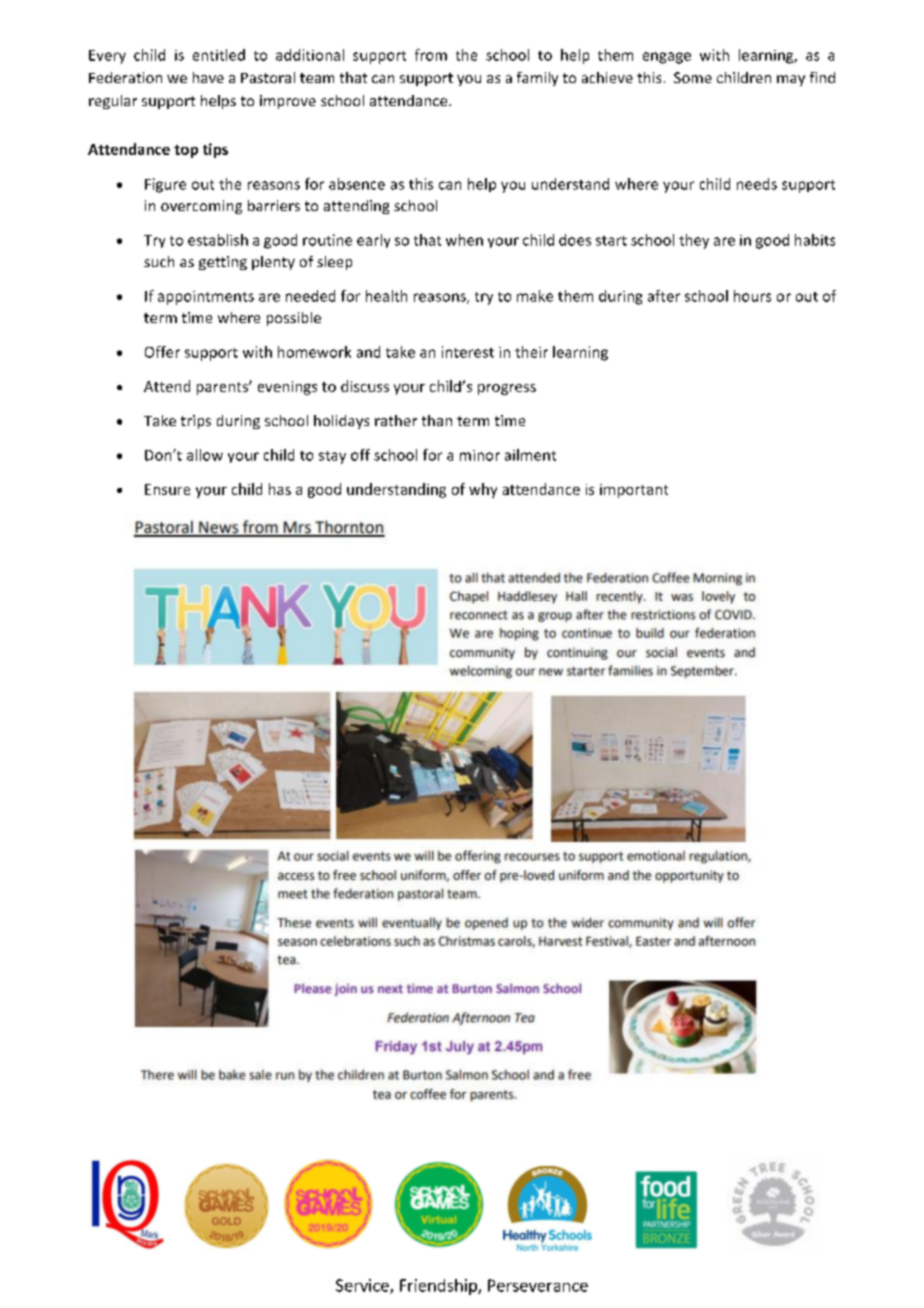 Image resolution: width=924 pixels, height=1308 pixels. I want to click on Service, so click(363, 1286).
